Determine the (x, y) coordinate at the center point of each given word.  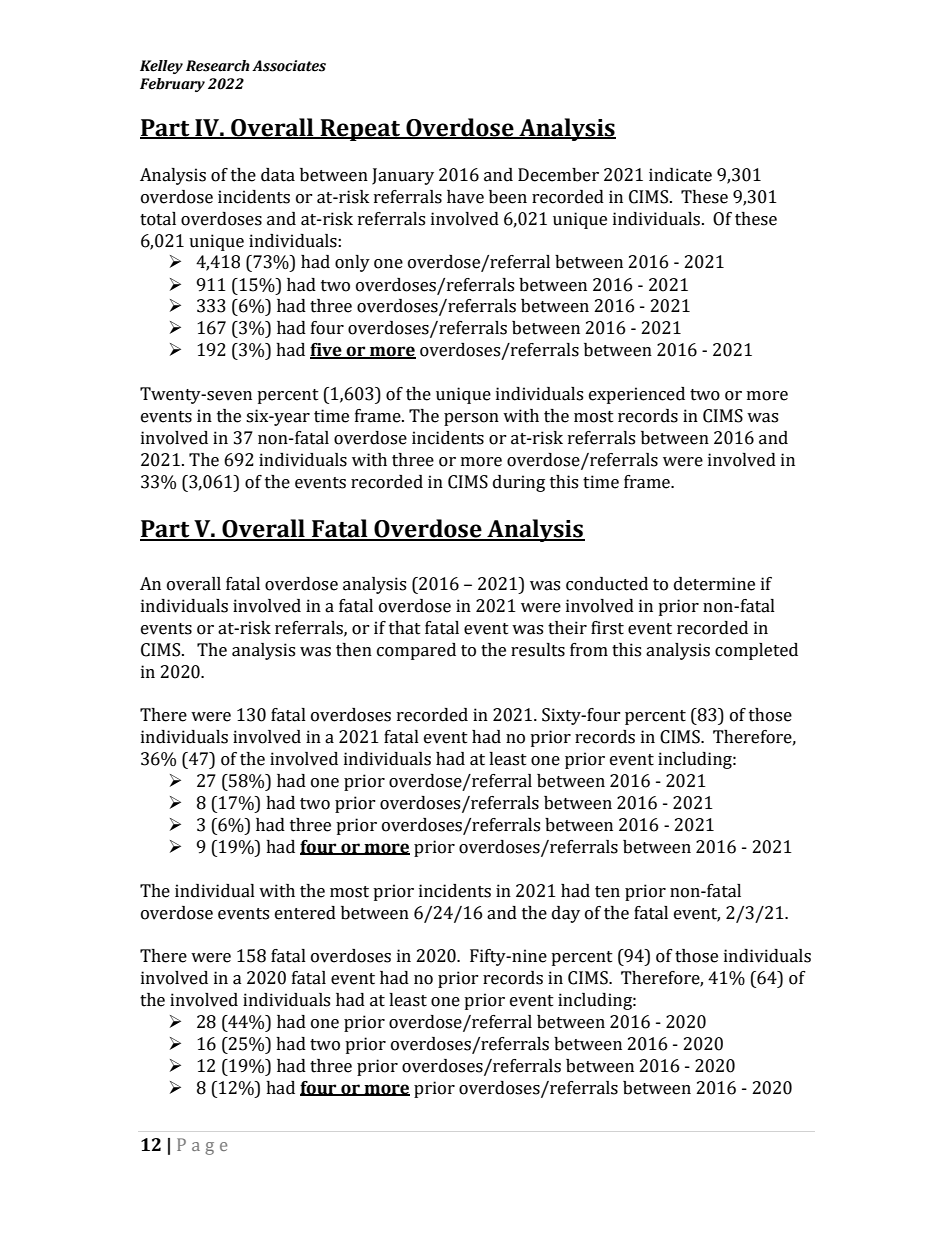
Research (218, 66)
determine (714, 584)
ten (607, 892)
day (566, 914)
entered (305, 913)
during (519, 483)
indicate (680, 175)
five (327, 351)
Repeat (361, 130)
